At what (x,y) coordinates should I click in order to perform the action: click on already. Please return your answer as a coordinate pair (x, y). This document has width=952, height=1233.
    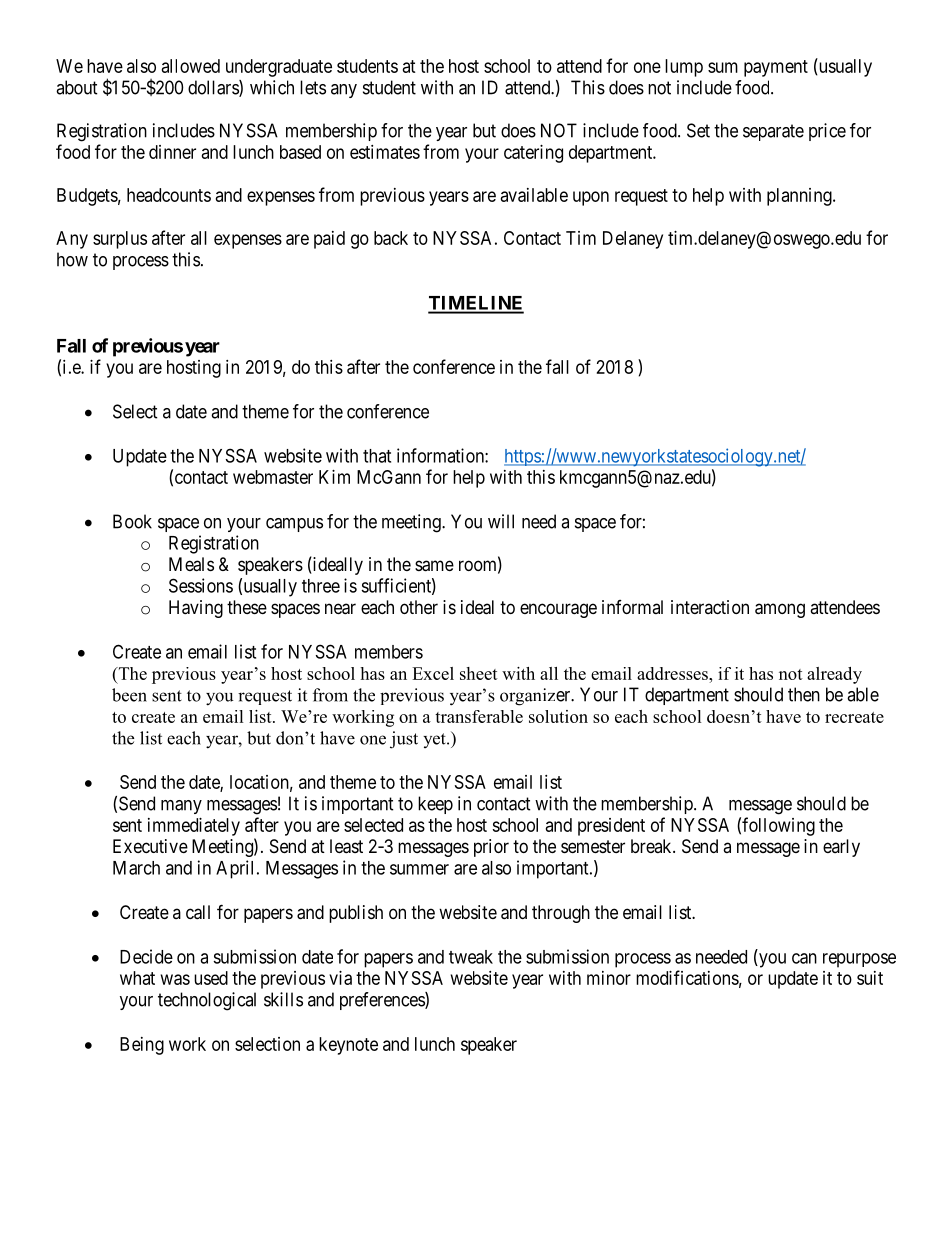
    Looking at the image, I should click on (834, 675).
